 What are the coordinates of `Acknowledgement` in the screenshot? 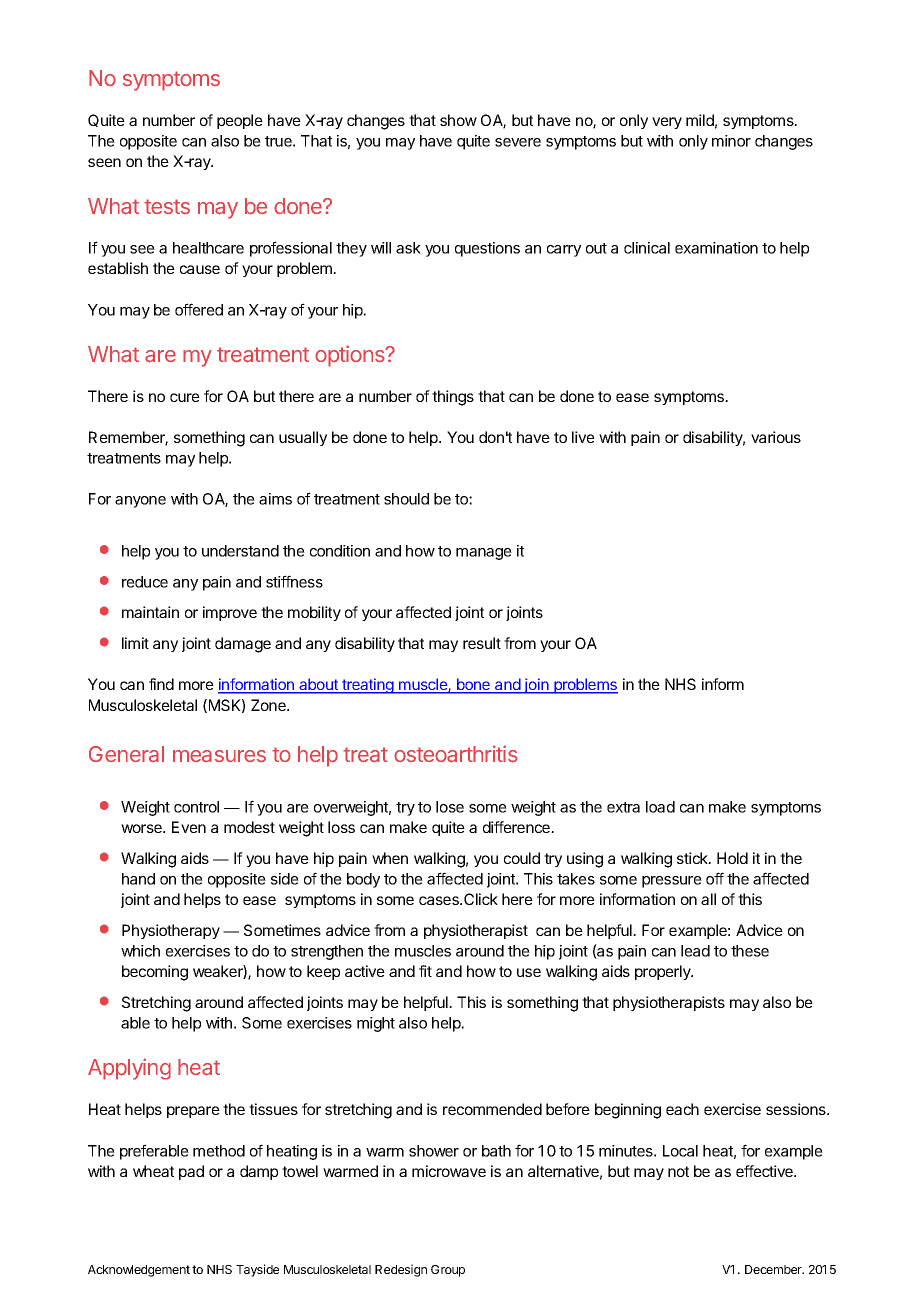 It's located at (139, 1271).
